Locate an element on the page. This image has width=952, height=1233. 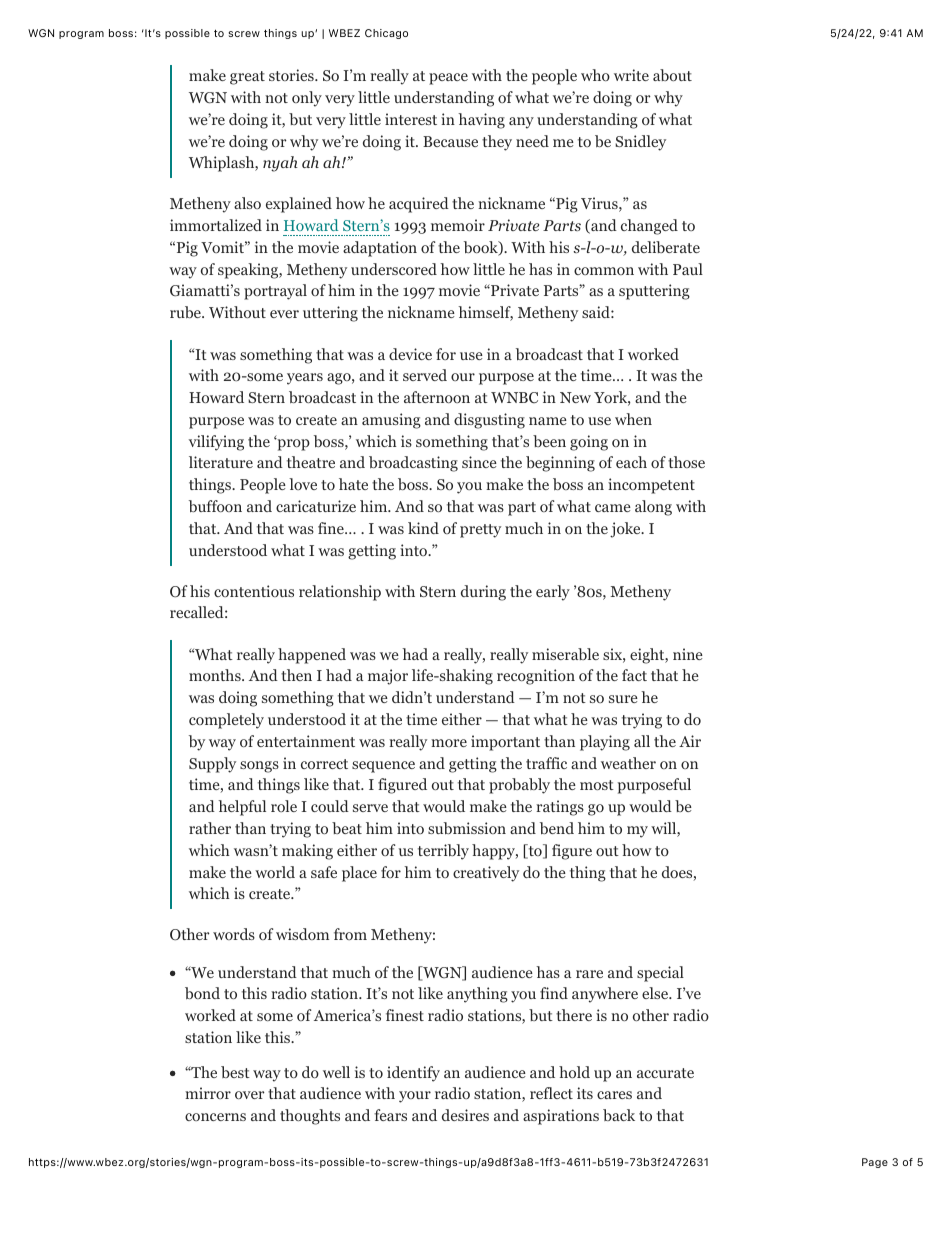
New is located at coordinates (575, 397).
